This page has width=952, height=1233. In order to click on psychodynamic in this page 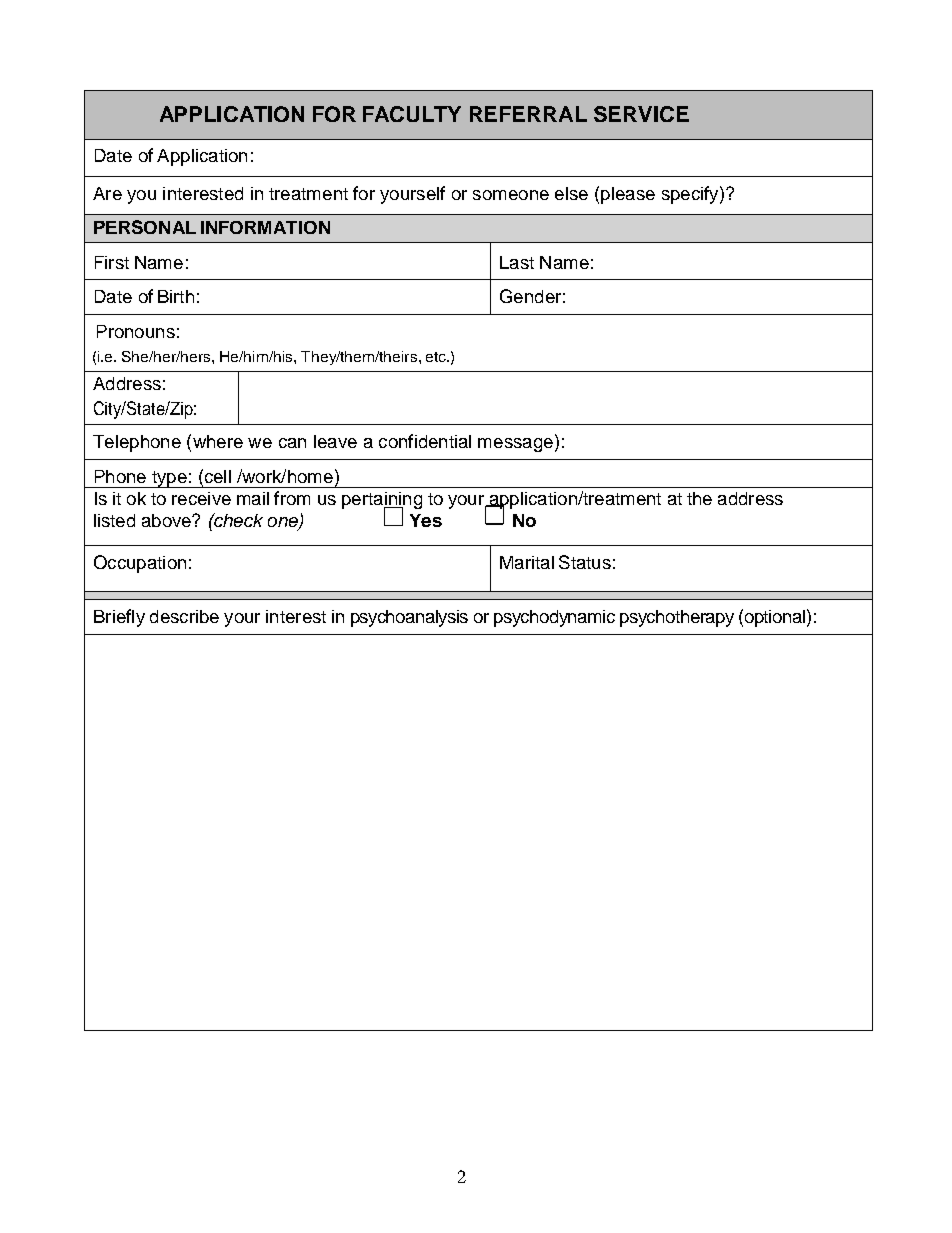, I will do `click(554, 618)`.
